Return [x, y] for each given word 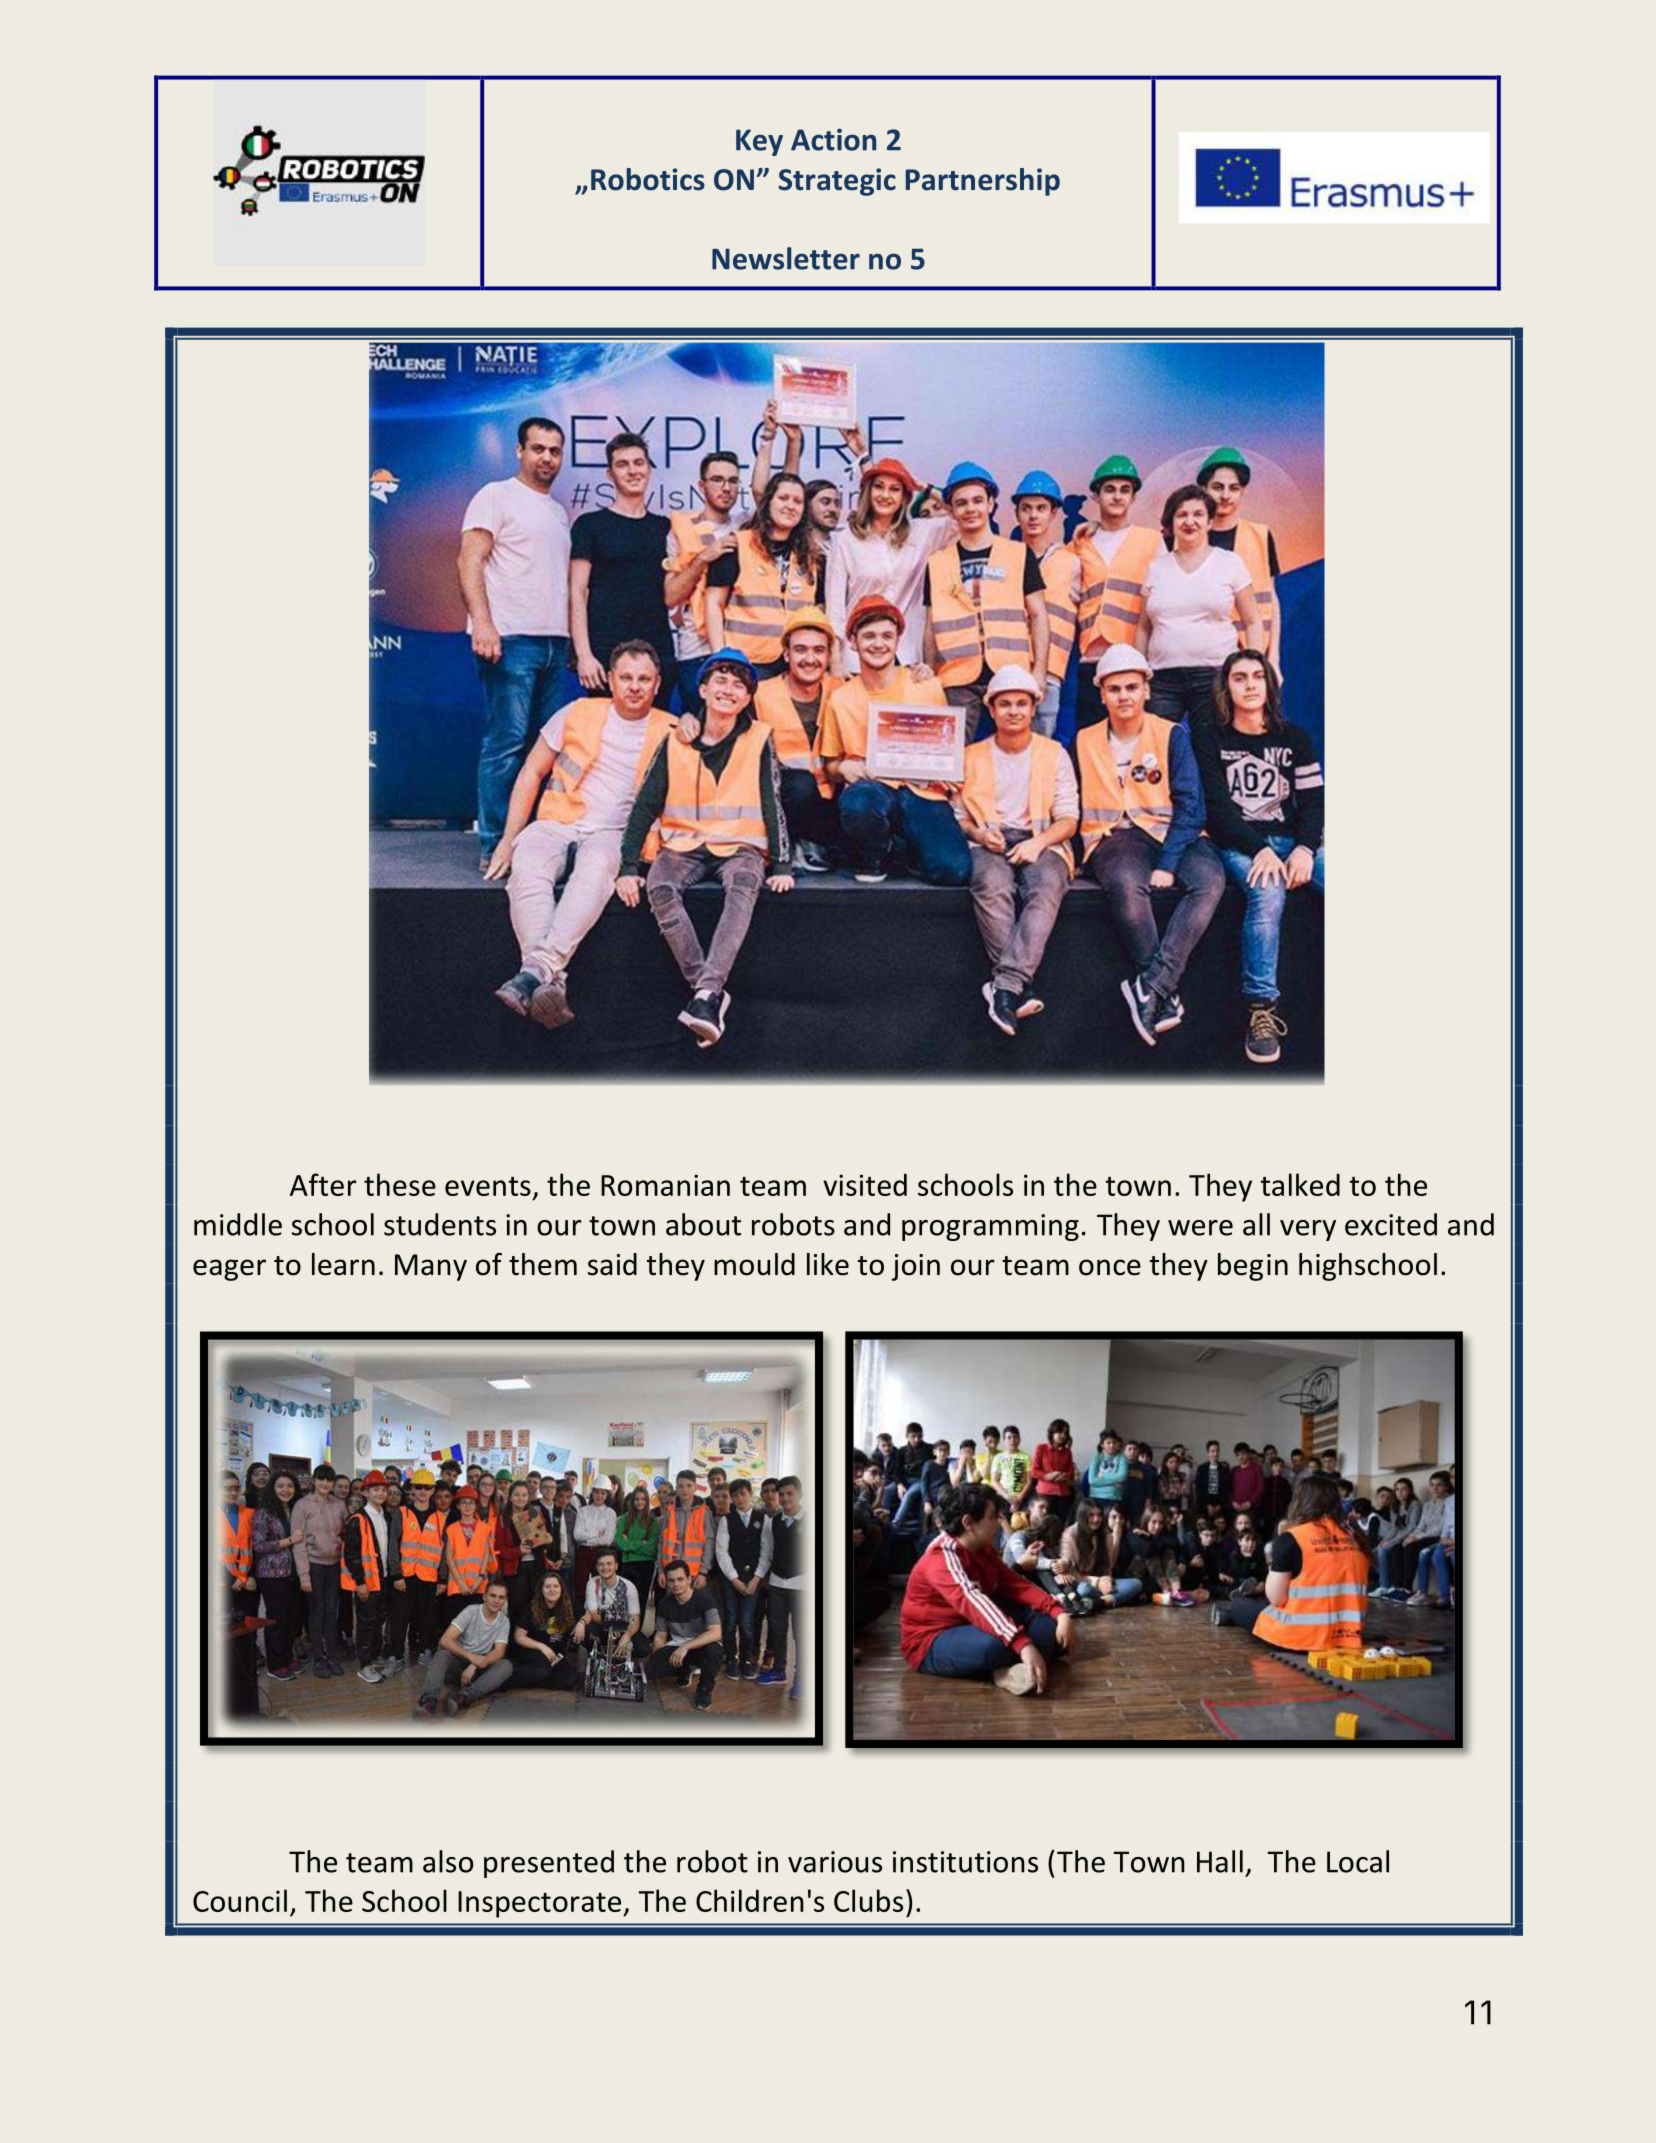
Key [759, 142]
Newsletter [786, 258]
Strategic [837, 182]
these [400, 1184]
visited [865, 1184]
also [448, 1861]
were [1200, 1228]
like [828, 1264]
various [835, 1862]
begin [1253, 1267]
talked [1300, 1184]
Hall [1220, 1861]
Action [833, 140]
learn [343, 1264]
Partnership [983, 182]
